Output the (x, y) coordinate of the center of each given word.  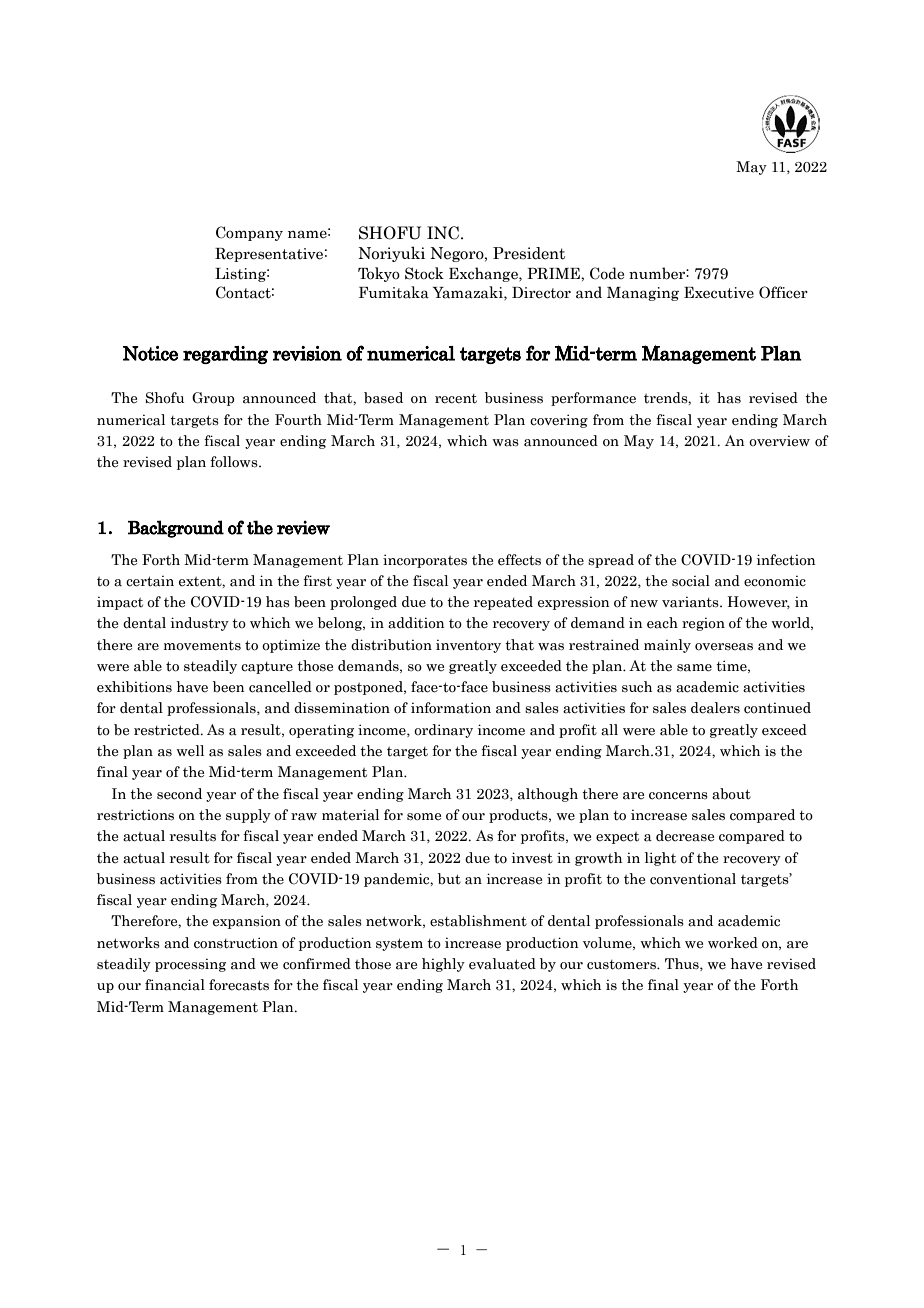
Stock (424, 273)
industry (200, 624)
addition (416, 623)
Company (249, 233)
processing (190, 965)
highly (443, 965)
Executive (719, 293)
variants (691, 602)
